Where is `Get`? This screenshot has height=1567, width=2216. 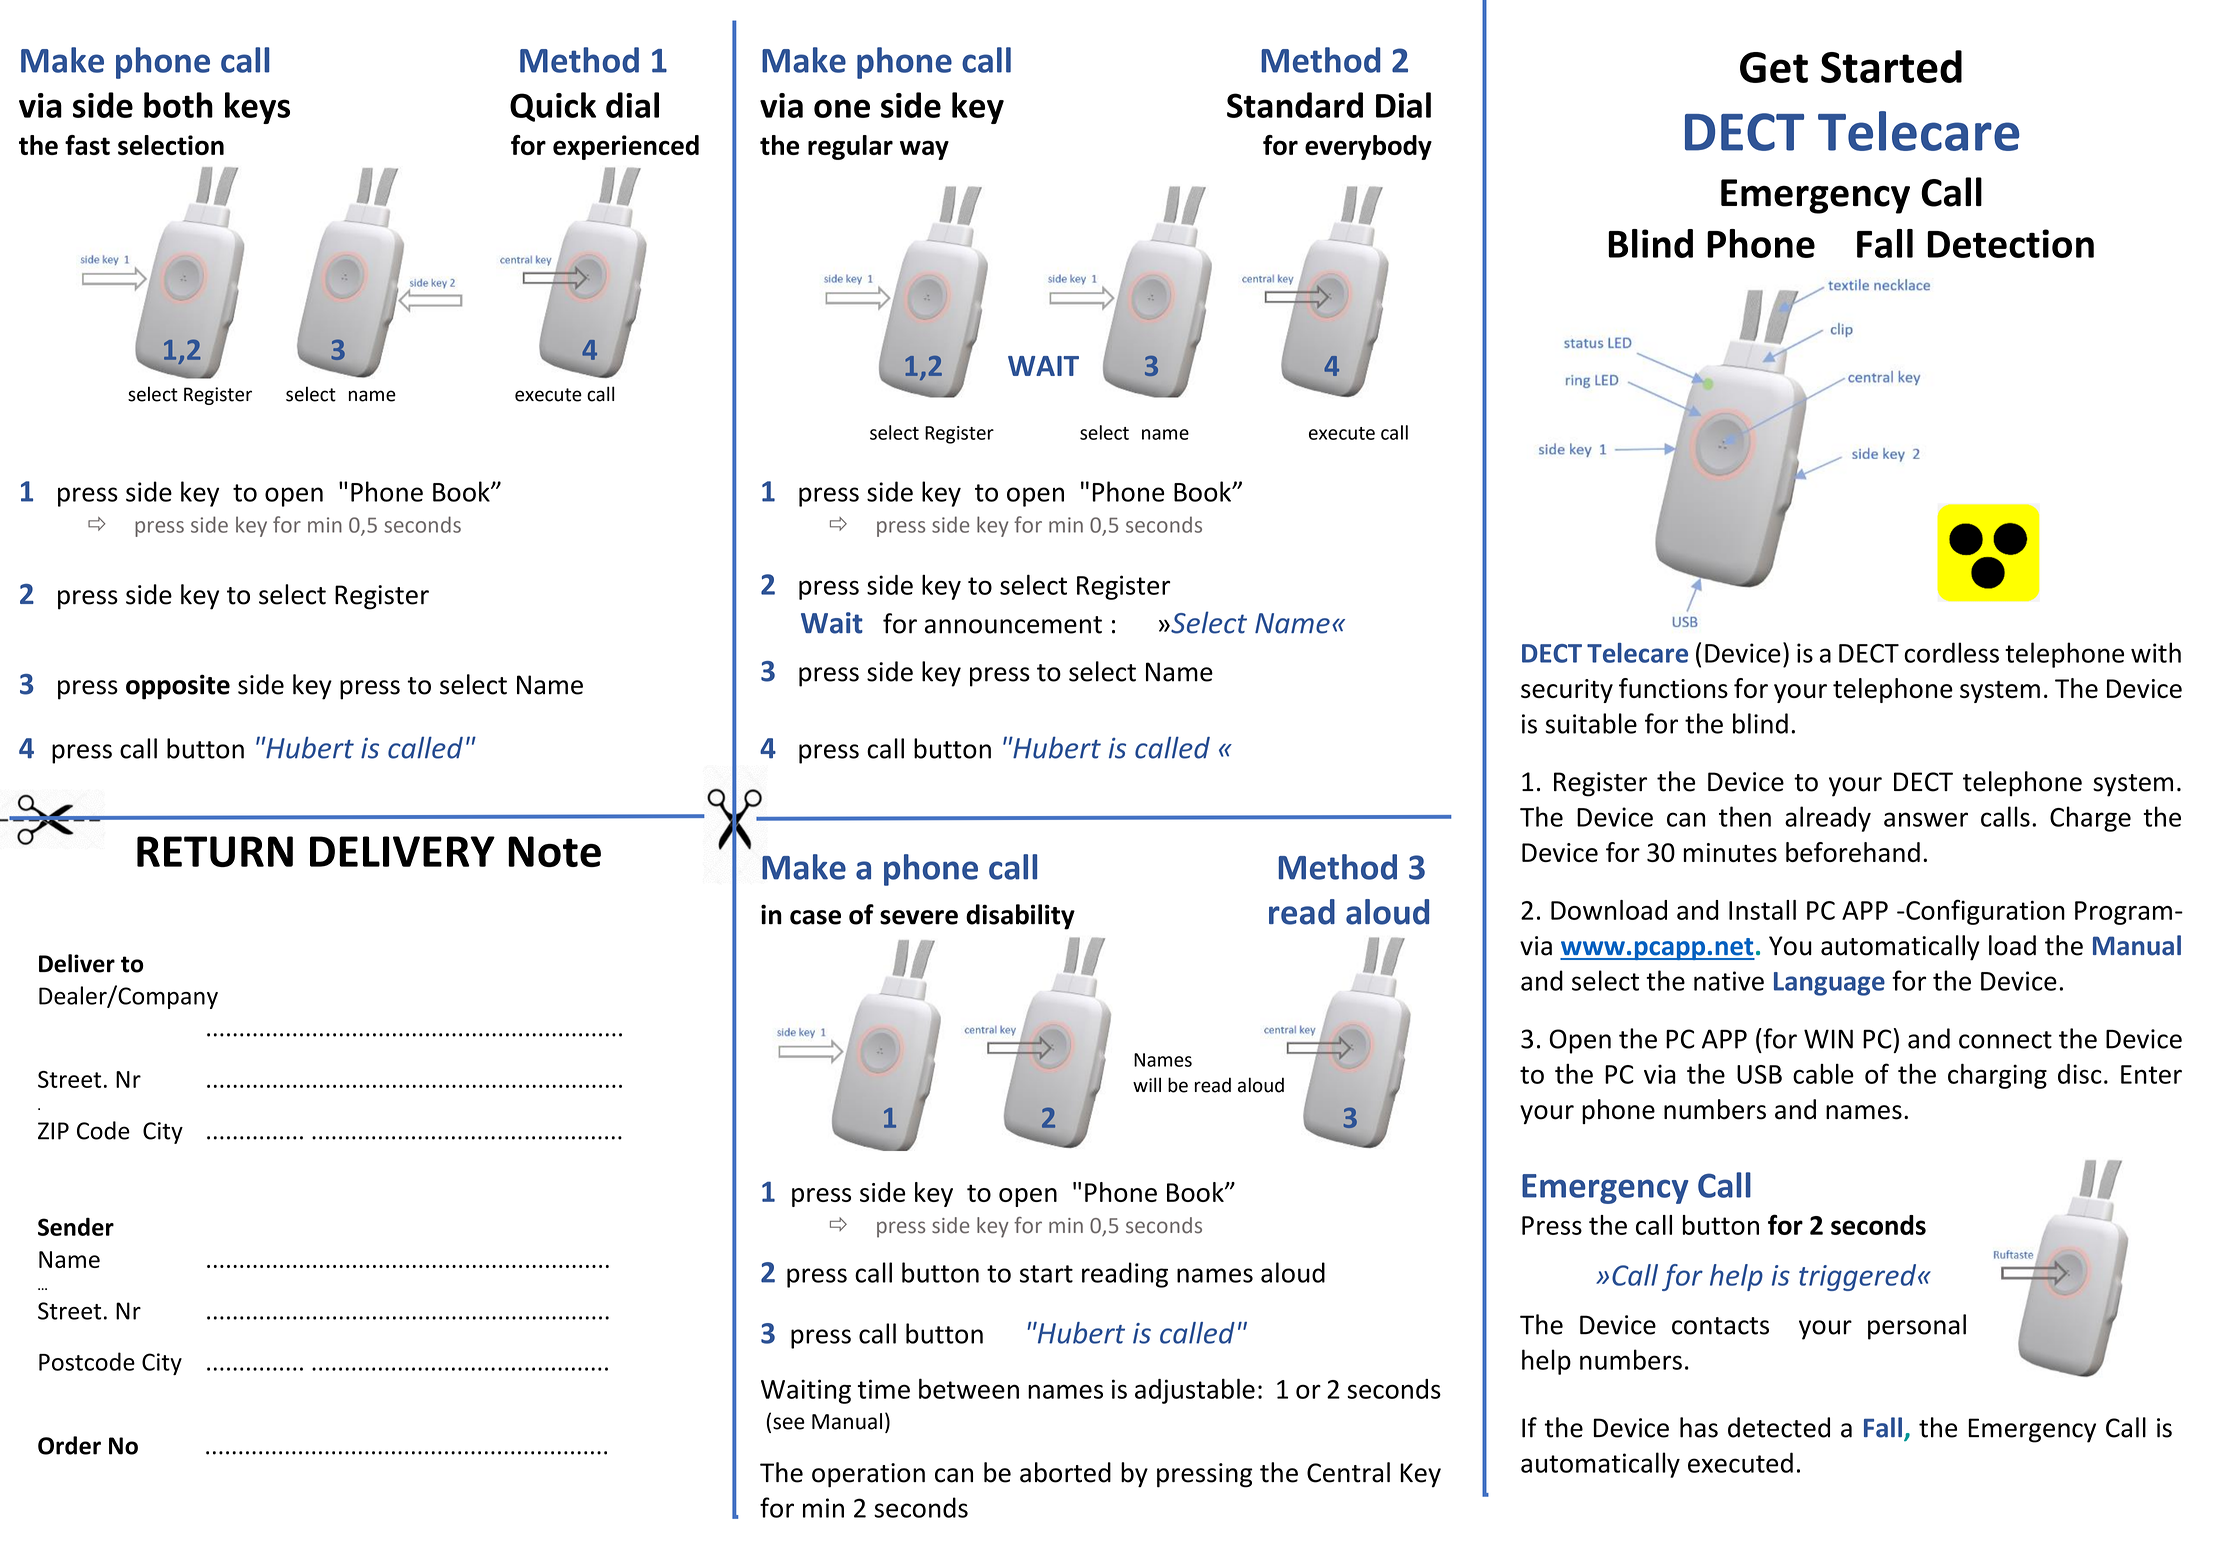
Get is located at coordinates (1774, 67).
